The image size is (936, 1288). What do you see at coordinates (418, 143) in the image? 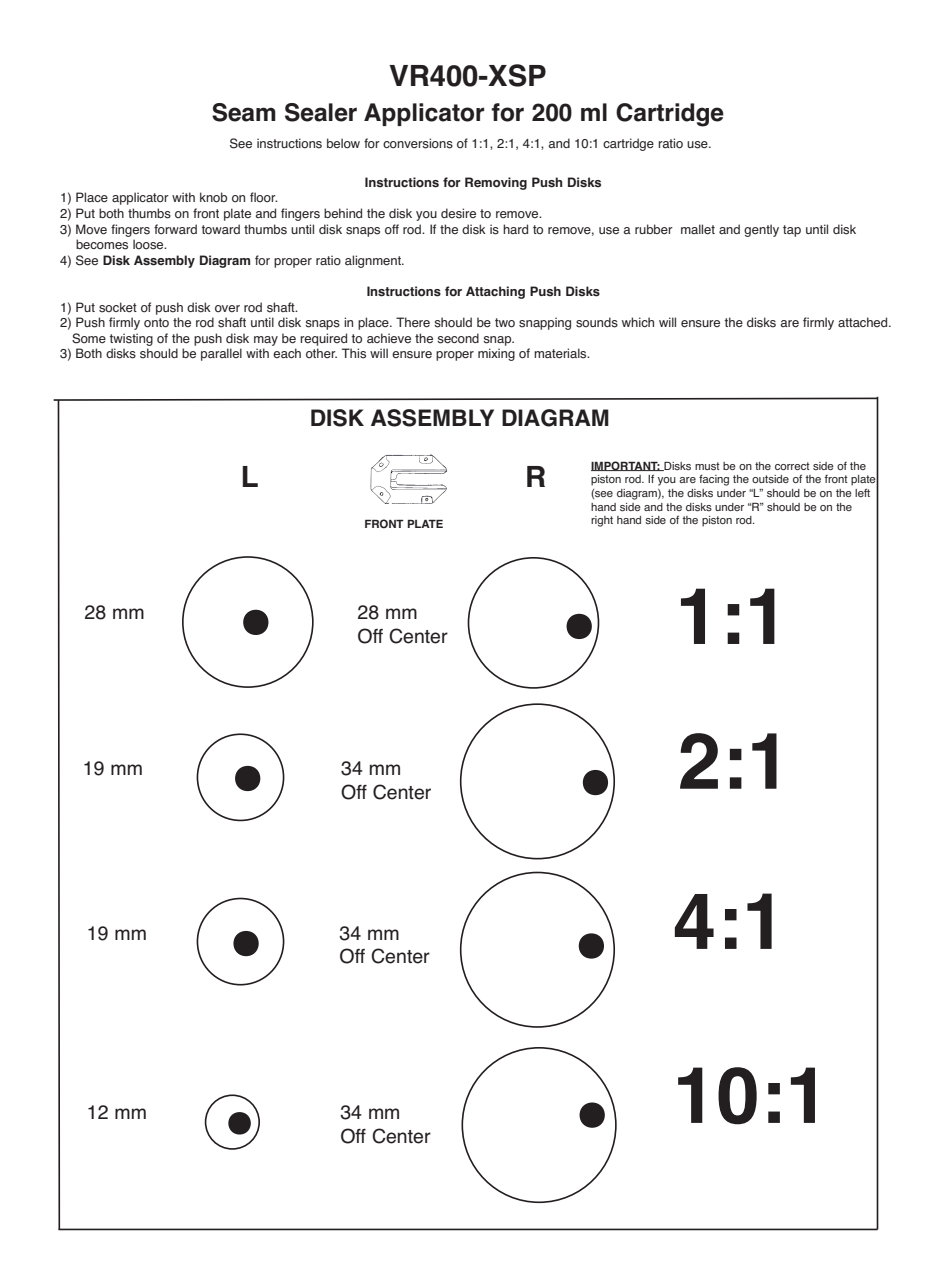
I see `conversions` at bounding box center [418, 143].
